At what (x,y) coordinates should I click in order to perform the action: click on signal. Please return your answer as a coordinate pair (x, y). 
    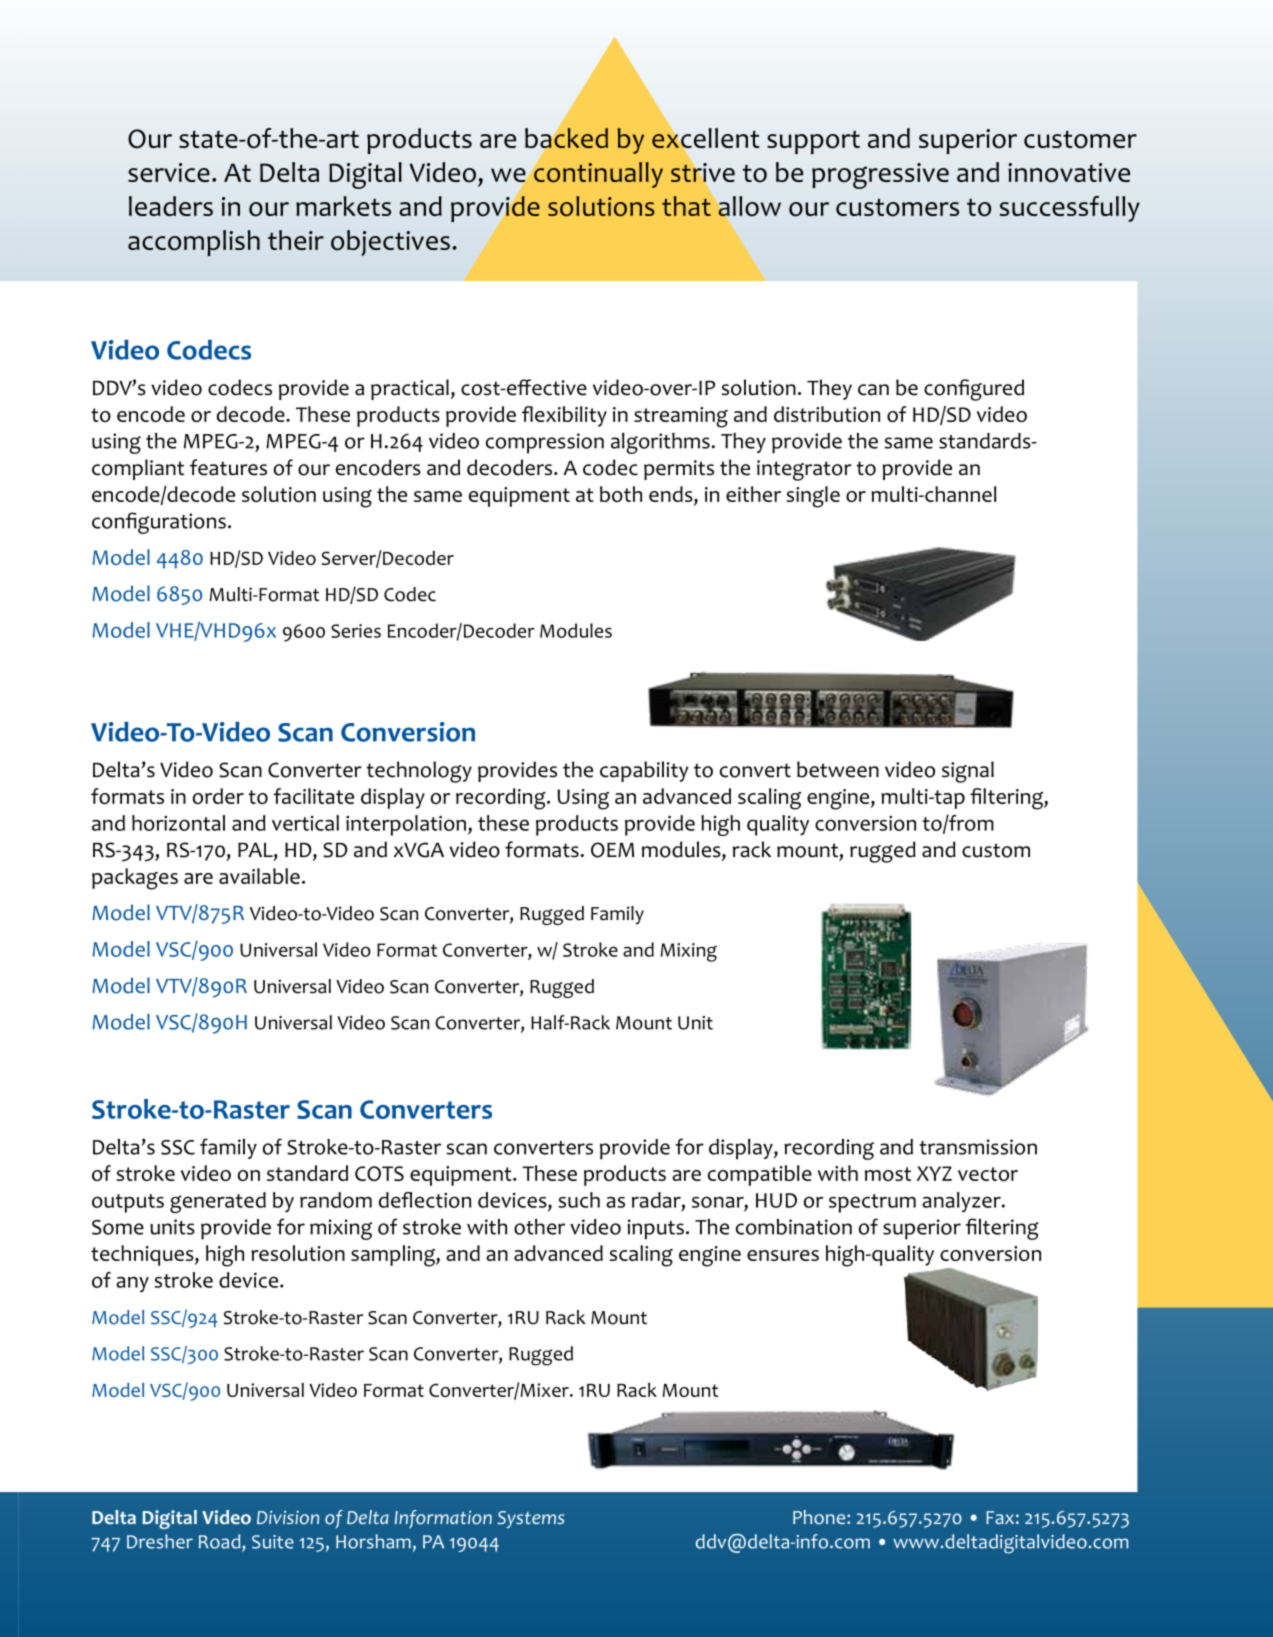
    Looking at the image, I should click on (968, 772).
